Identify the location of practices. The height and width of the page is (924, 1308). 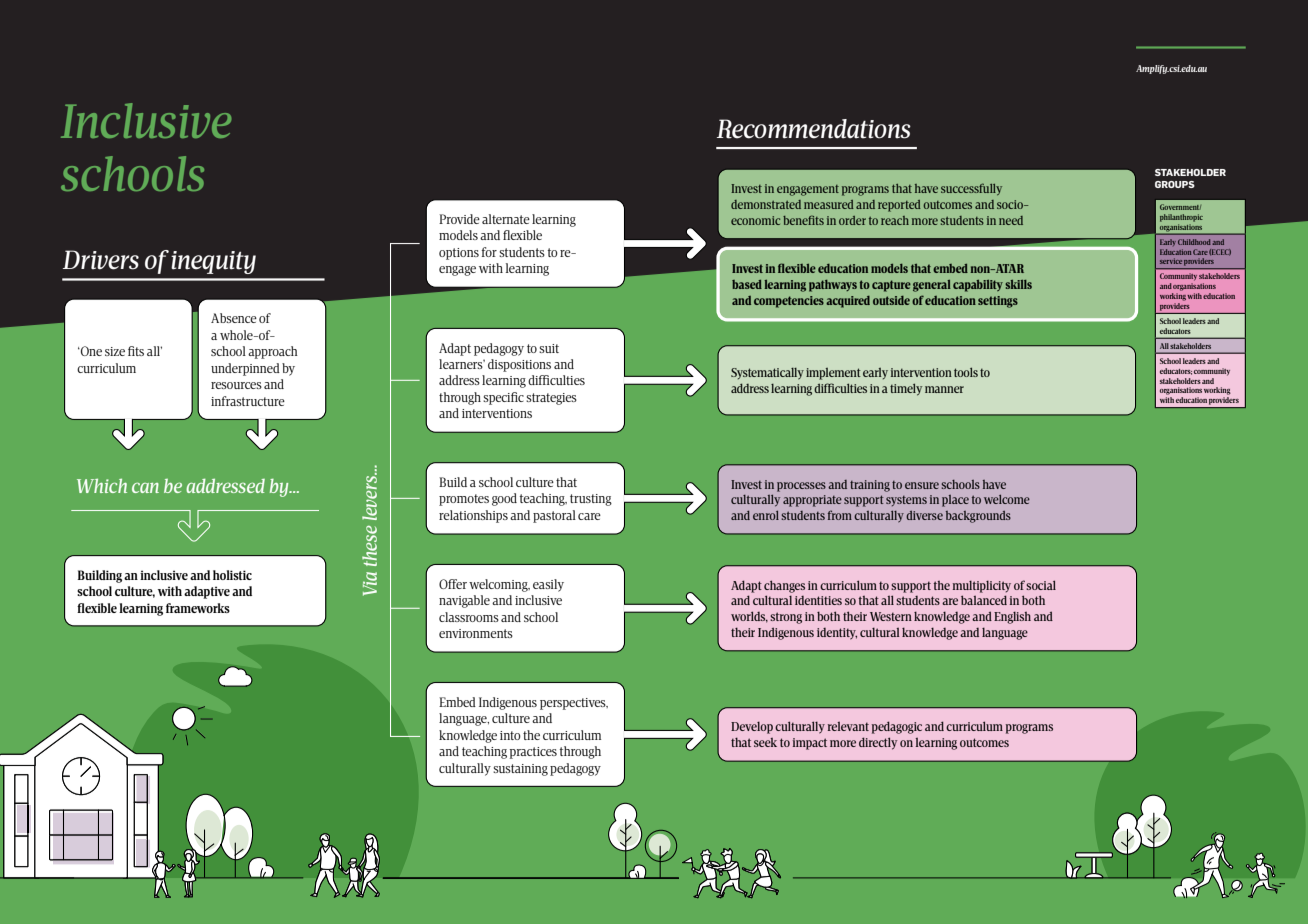
(533, 753).
